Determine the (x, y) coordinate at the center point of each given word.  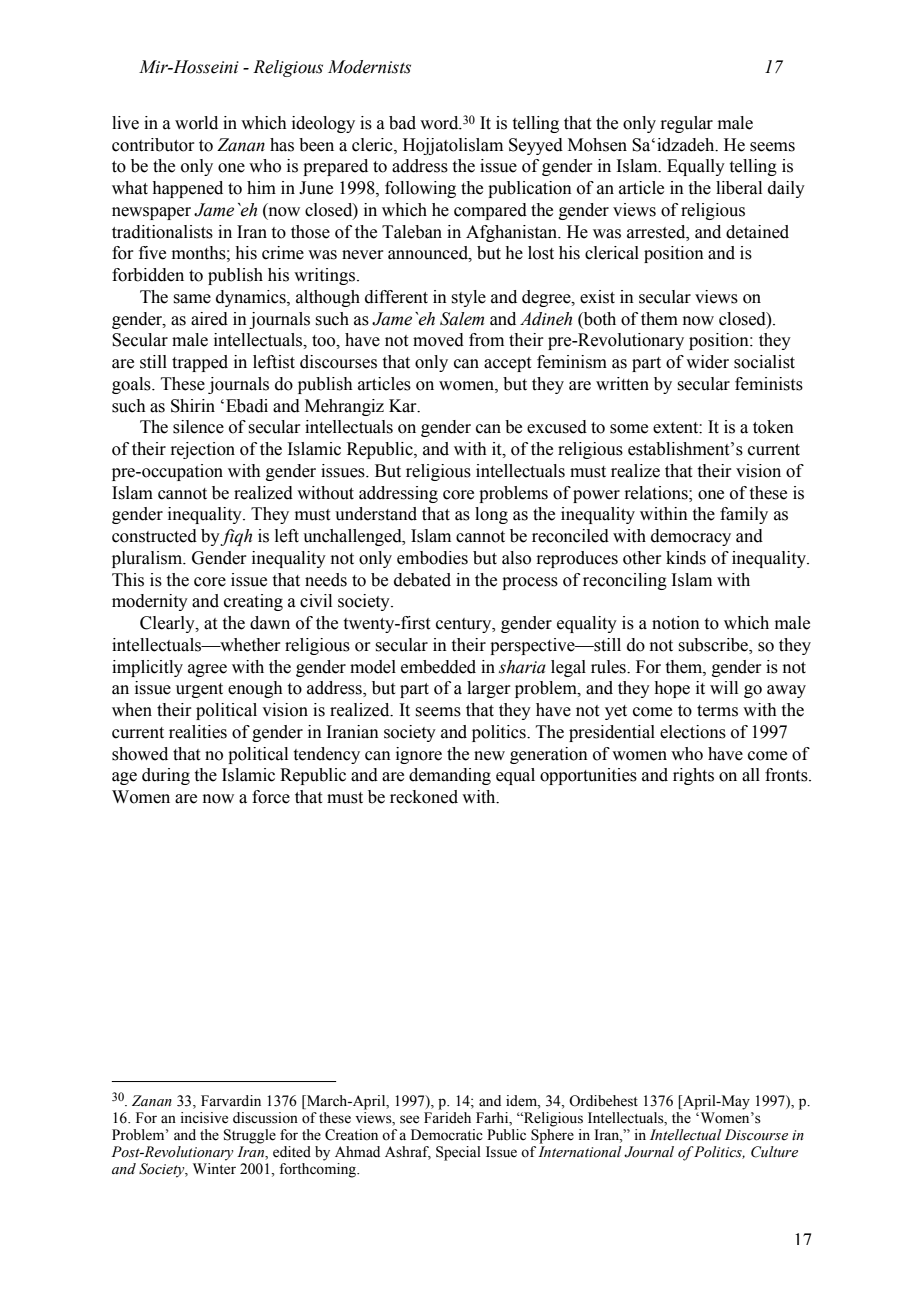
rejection (202, 450)
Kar (404, 406)
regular (686, 124)
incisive (204, 1118)
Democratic (447, 1135)
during (166, 776)
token (773, 427)
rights (693, 776)
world (196, 123)
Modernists (369, 67)
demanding (450, 776)
